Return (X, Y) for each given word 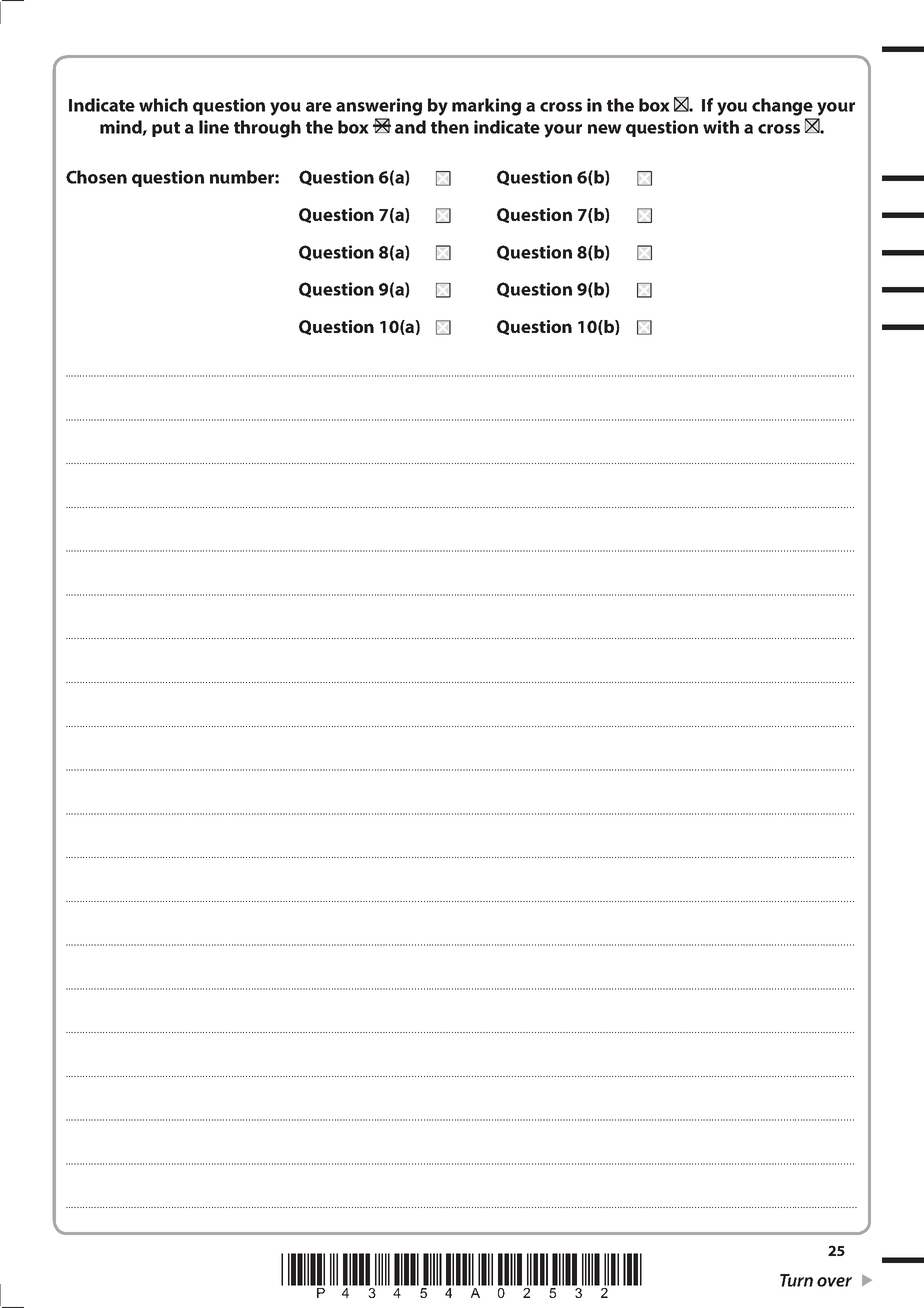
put (166, 129)
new (605, 129)
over (834, 1282)
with (721, 127)
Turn (796, 1280)
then (450, 127)
